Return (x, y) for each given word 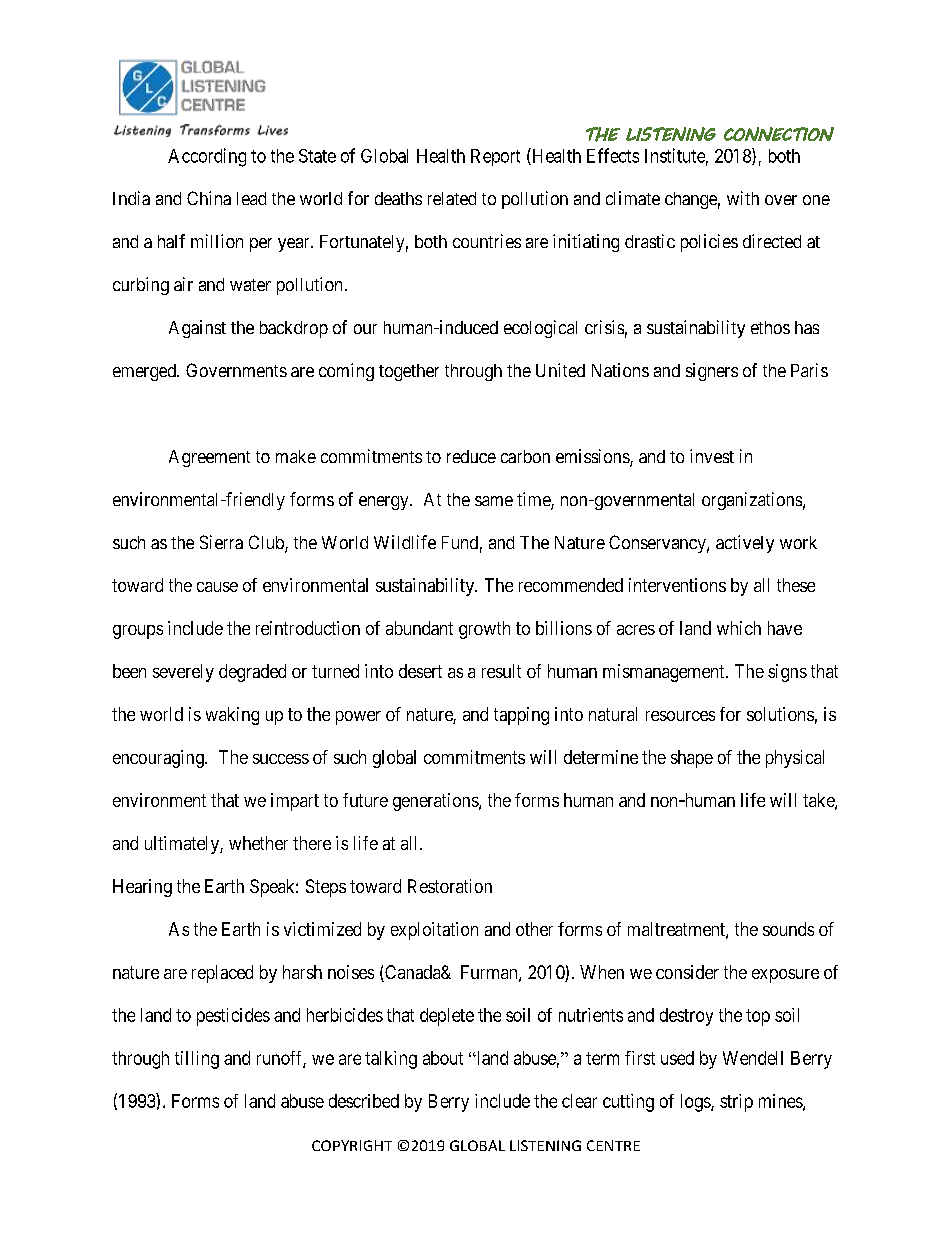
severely (183, 673)
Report (495, 157)
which (739, 628)
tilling (197, 1060)
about (443, 1058)
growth (484, 630)
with (743, 198)
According (207, 157)
